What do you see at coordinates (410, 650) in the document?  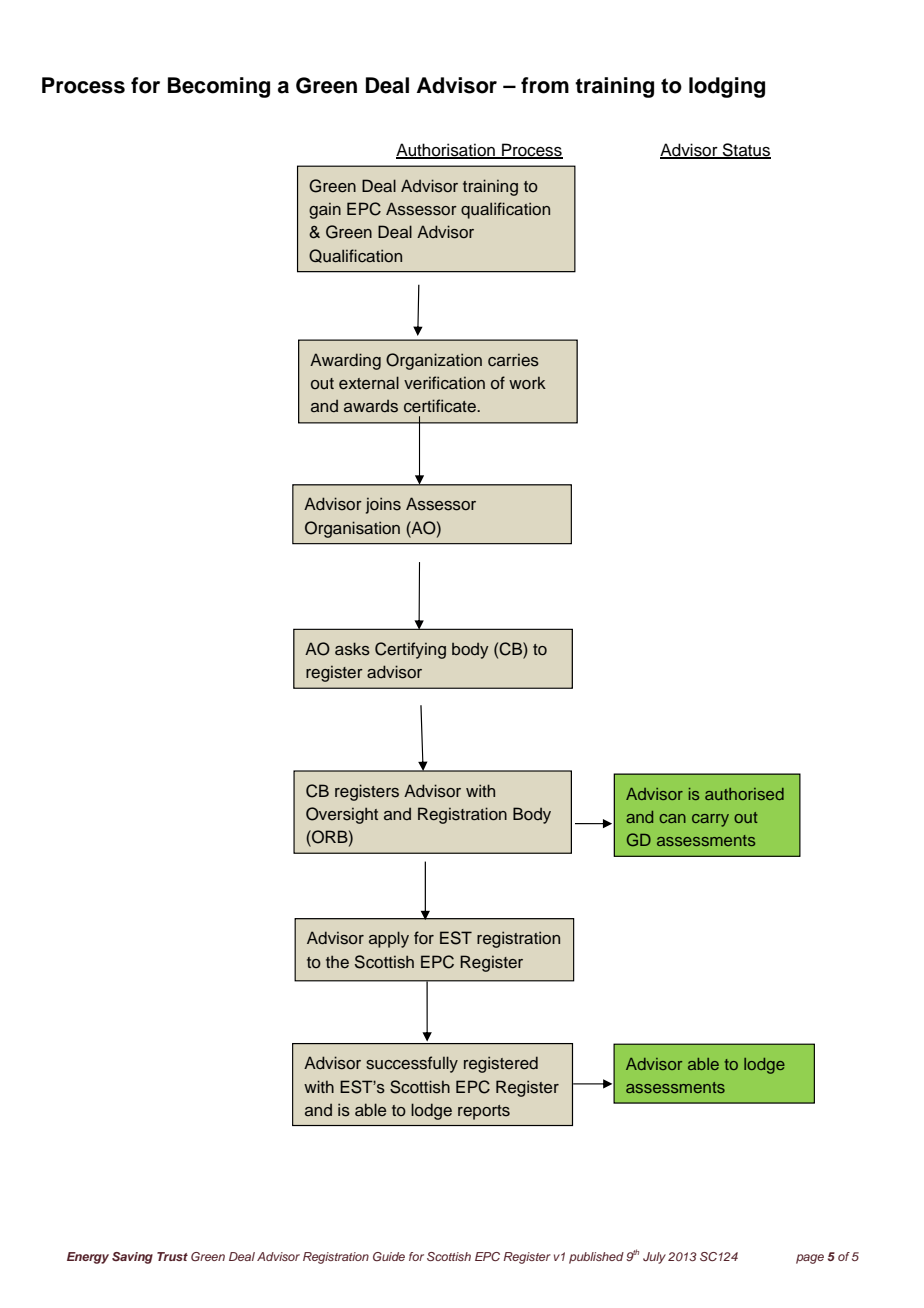 I see `Certifying` at bounding box center [410, 650].
